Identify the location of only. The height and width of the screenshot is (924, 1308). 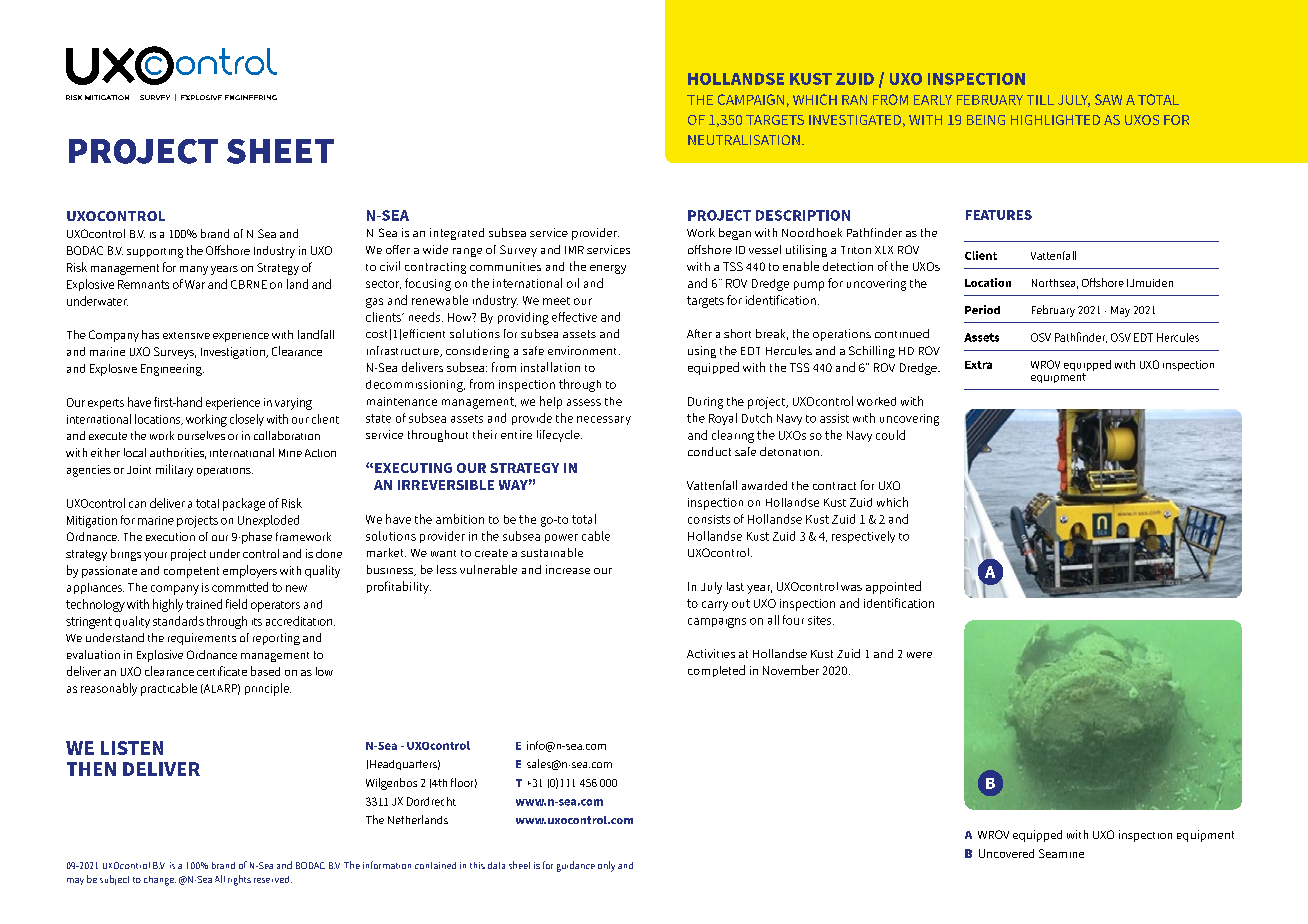
(606, 866).
